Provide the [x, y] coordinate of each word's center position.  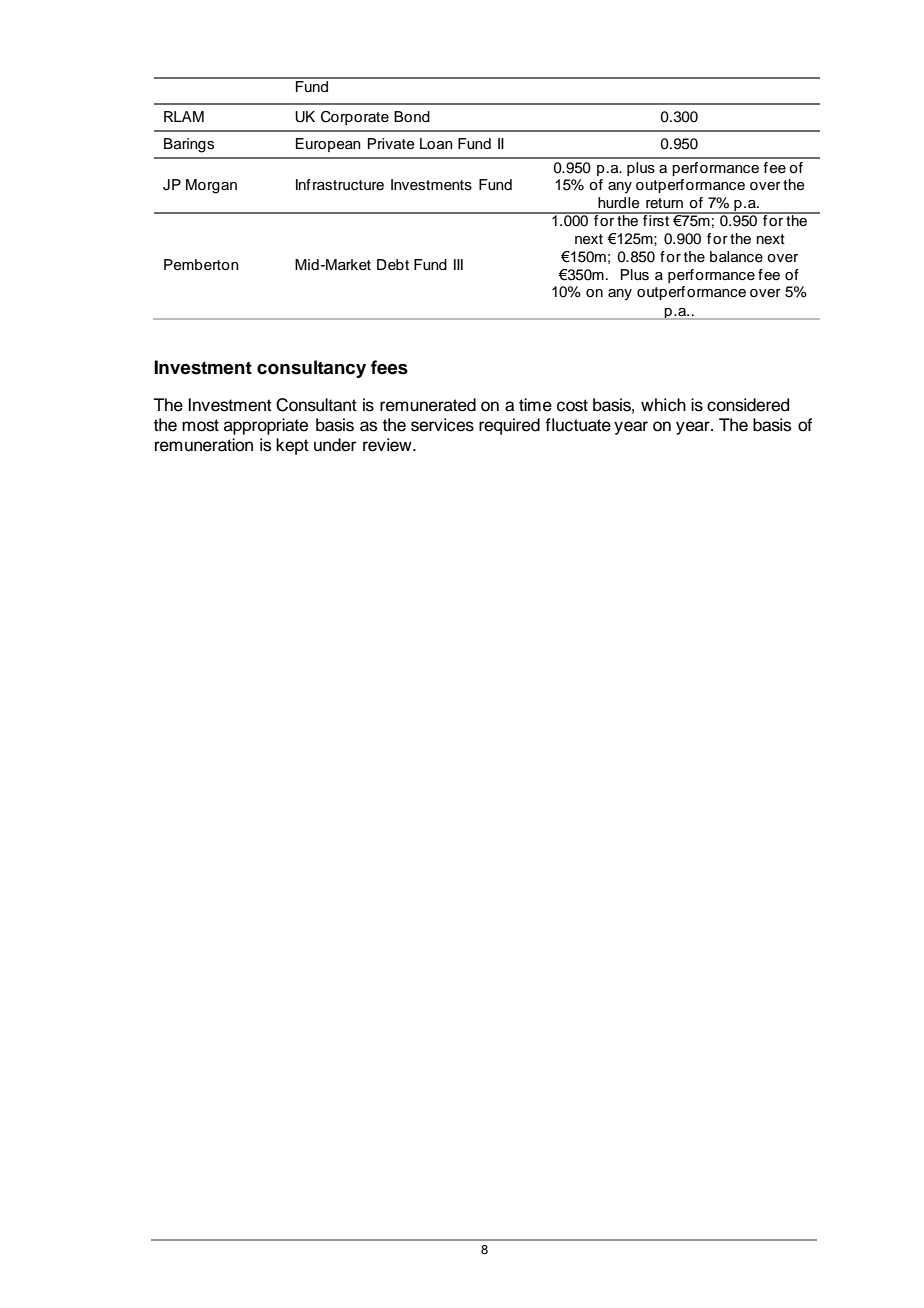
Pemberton [201, 265]
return [664, 203]
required [509, 426]
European [328, 145]
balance [736, 257]
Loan [436, 144]
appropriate [266, 426]
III [458, 264]
